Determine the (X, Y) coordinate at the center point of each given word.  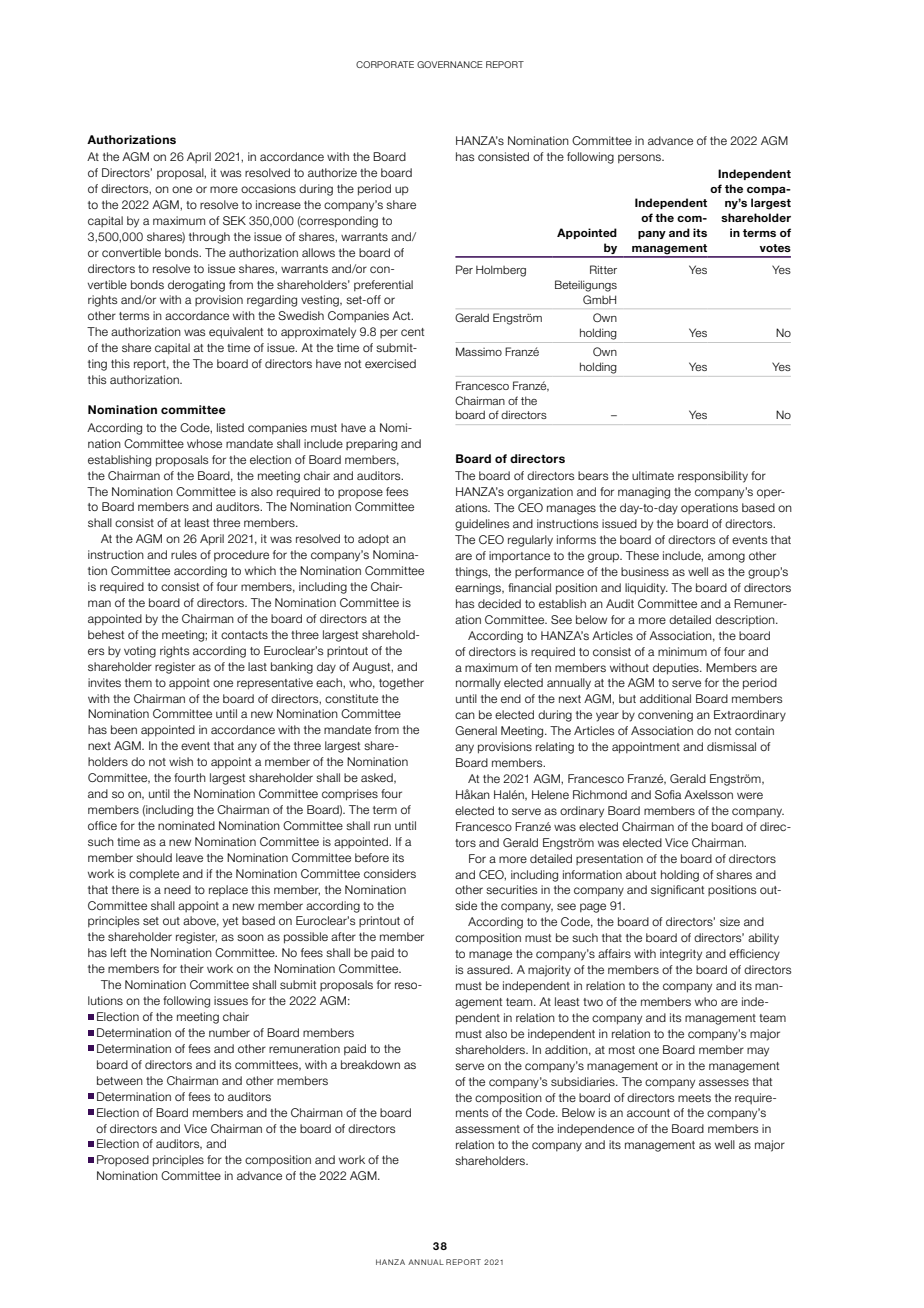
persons (640, 158)
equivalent (236, 333)
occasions (268, 188)
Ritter (603, 269)
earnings (479, 589)
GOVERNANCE (450, 64)
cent (412, 332)
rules (184, 554)
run (382, 826)
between (120, 1080)
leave (189, 857)
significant (677, 891)
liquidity (646, 589)
